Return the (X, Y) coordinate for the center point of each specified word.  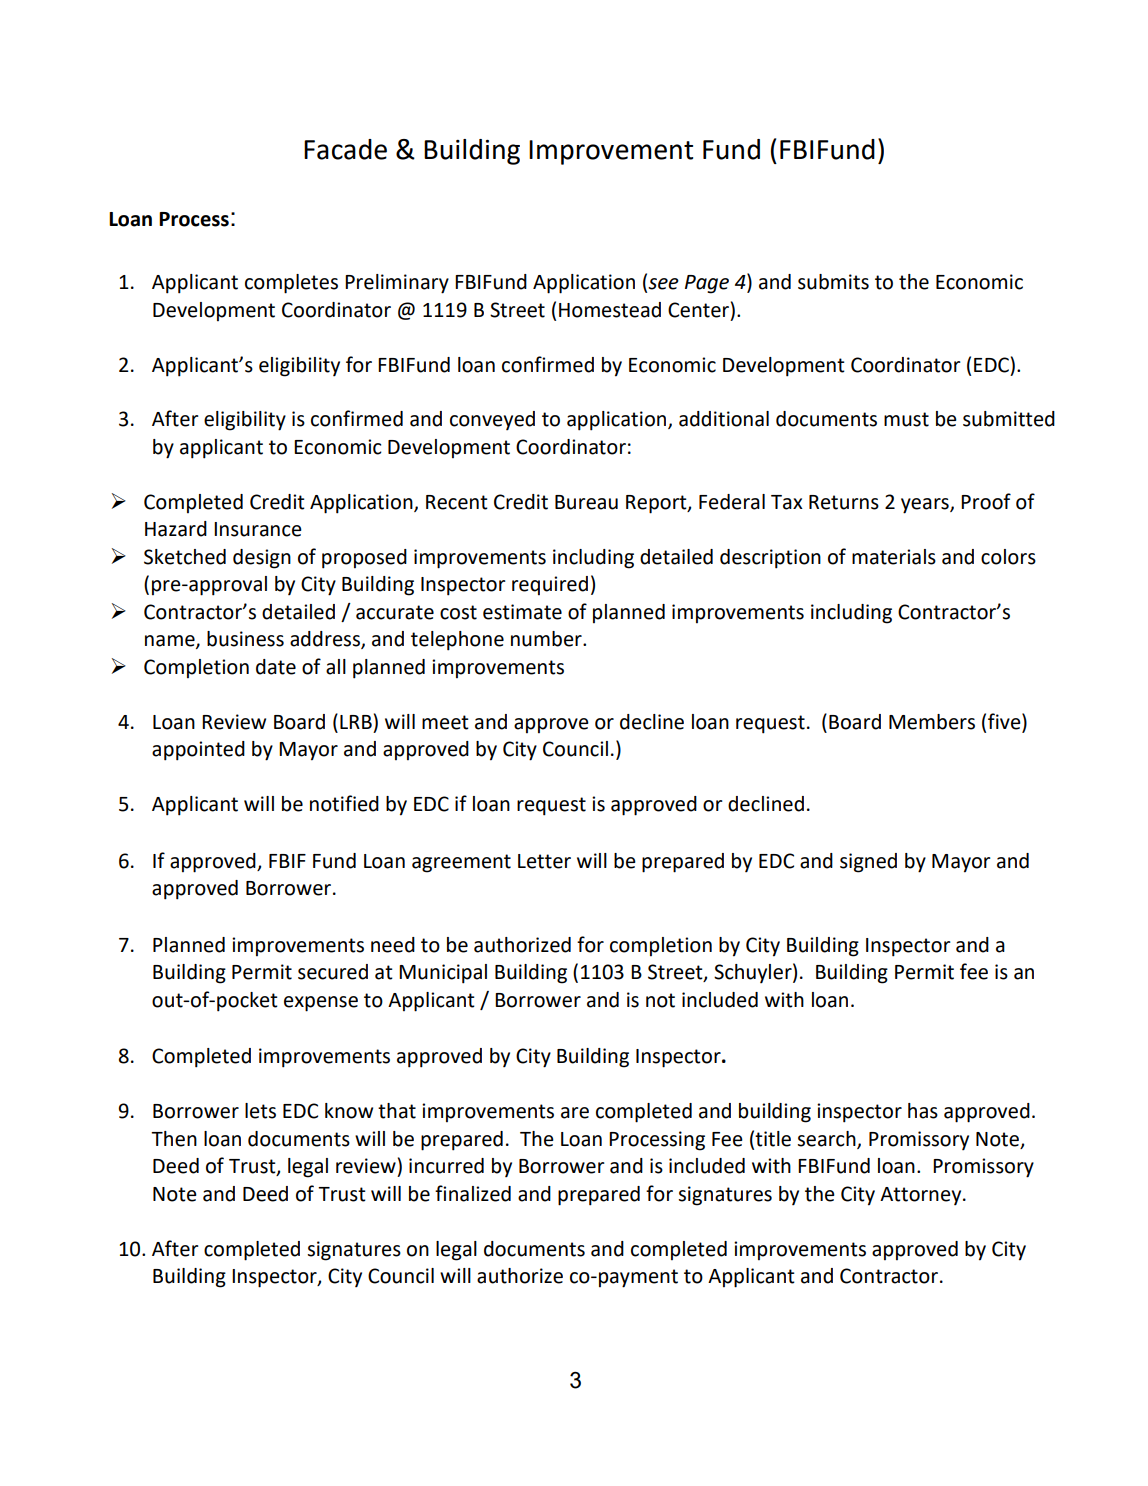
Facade (345, 149)
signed (868, 863)
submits (833, 282)
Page (707, 284)
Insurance (258, 529)
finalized (473, 1193)
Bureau (586, 502)
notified (344, 803)
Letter (544, 861)
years (926, 506)
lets (260, 1111)
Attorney (922, 1196)
